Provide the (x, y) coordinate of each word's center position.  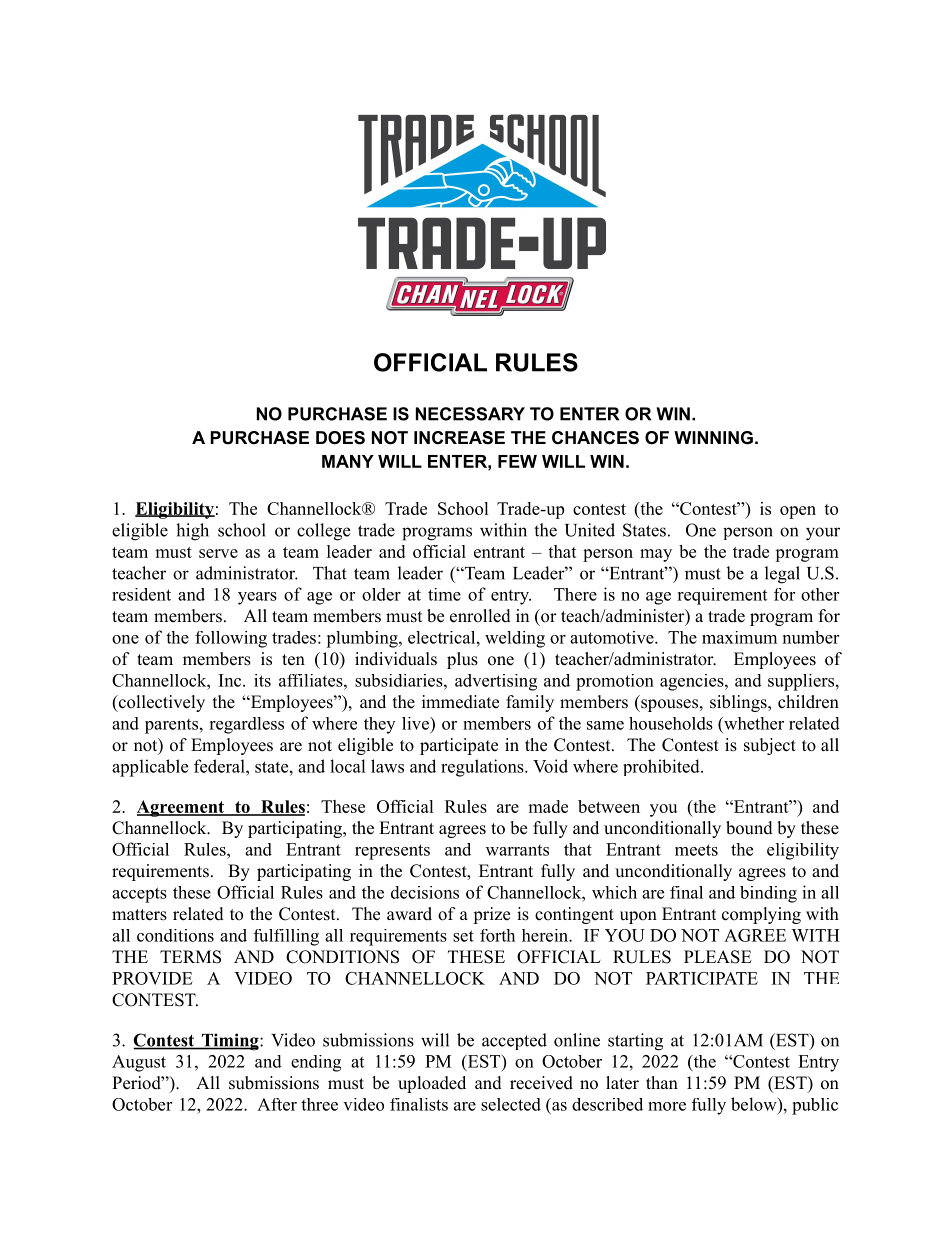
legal (782, 575)
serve (218, 553)
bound (749, 828)
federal (220, 766)
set (463, 936)
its (262, 680)
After (277, 1104)
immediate (460, 702)
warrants (517, 850)
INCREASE (459, 438)
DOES (340, 438)
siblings (739, 703)
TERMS (190, 957)
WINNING (713, 438)
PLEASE (718, 957)
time (444, 594)
